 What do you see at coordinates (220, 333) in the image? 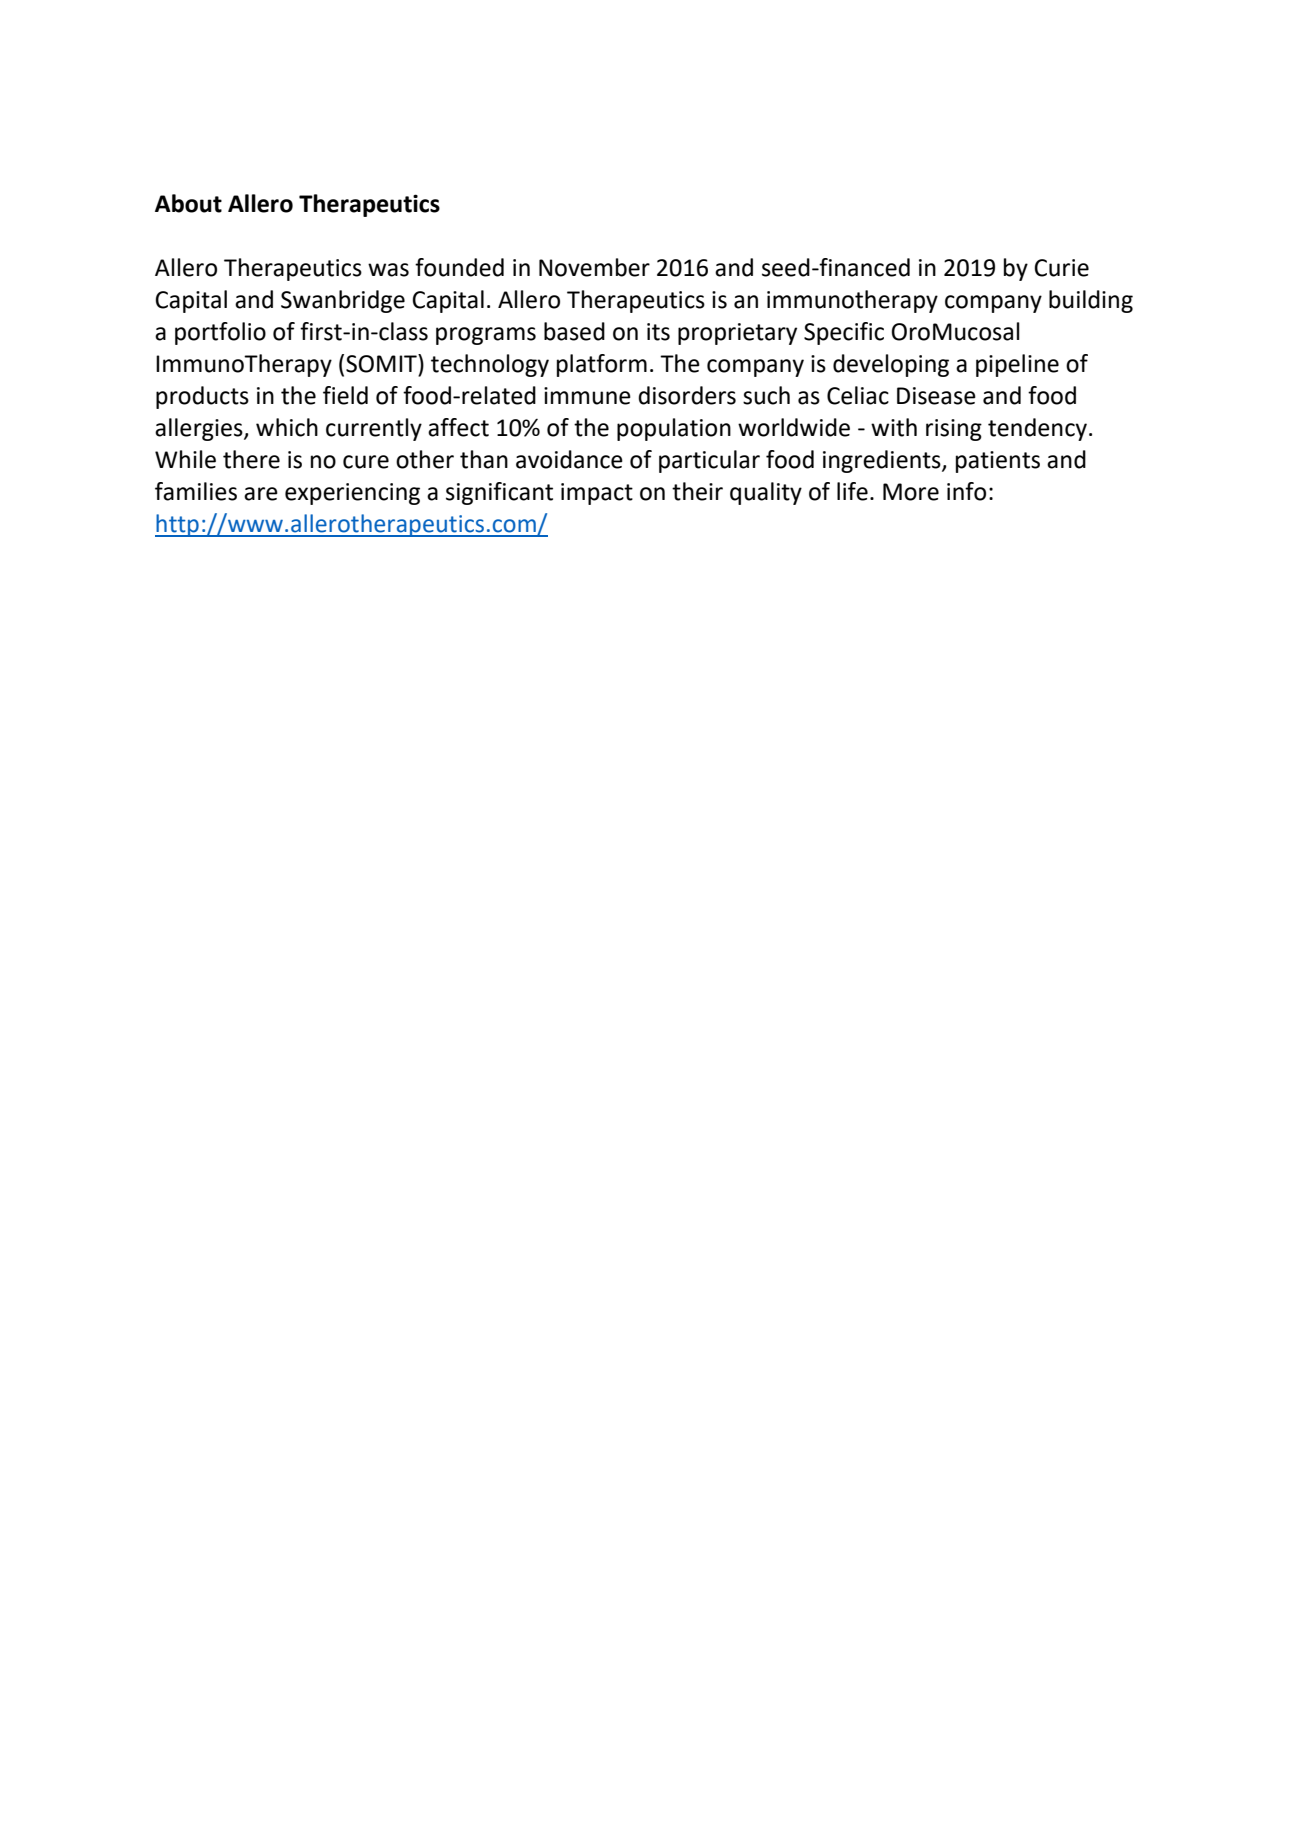
I see `portfolio` at bounding box center [220, 333].
